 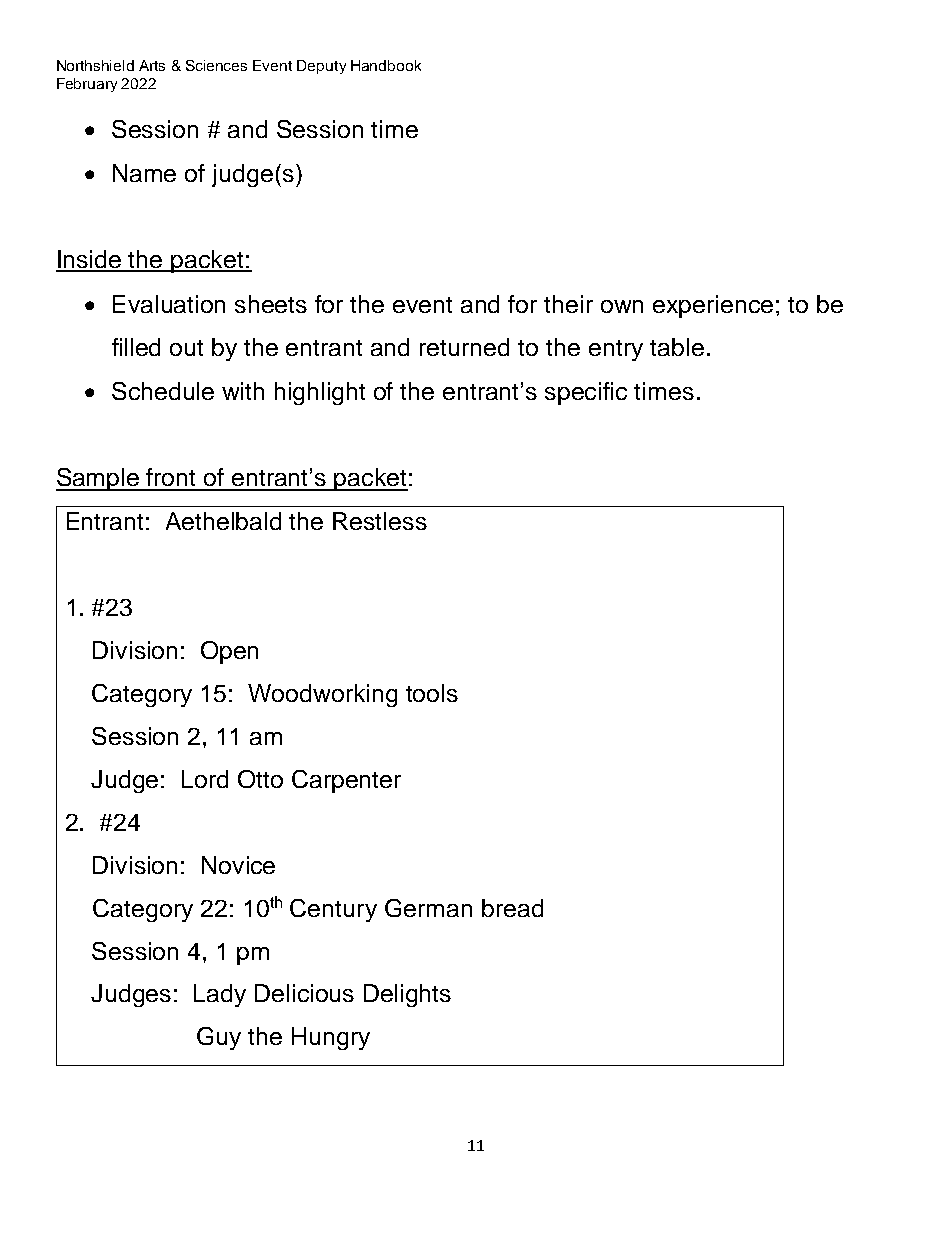 I want to click on specific, so click(x=586, y=393).
